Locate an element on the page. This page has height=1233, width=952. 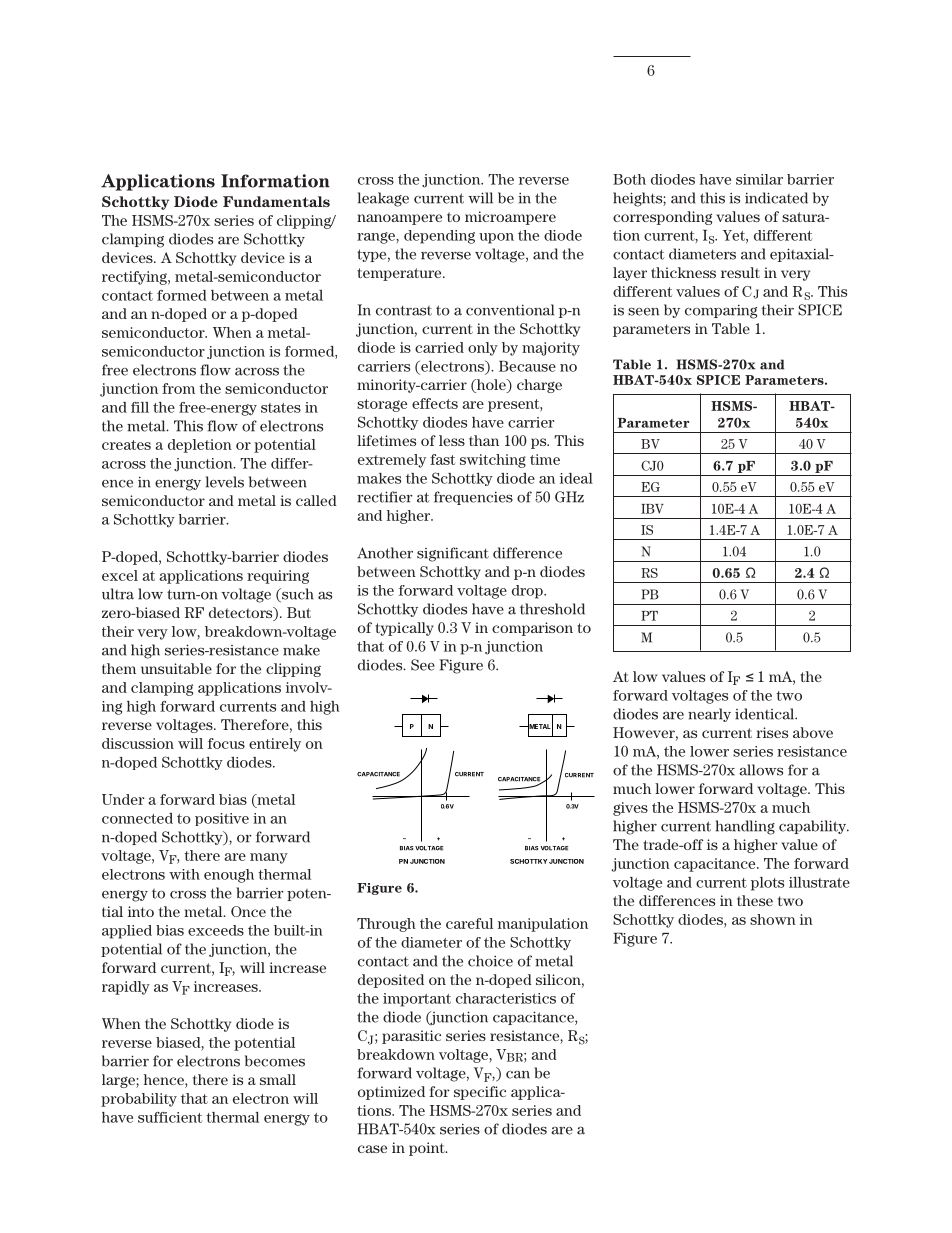
handling is located at coordinates (745, 827).
